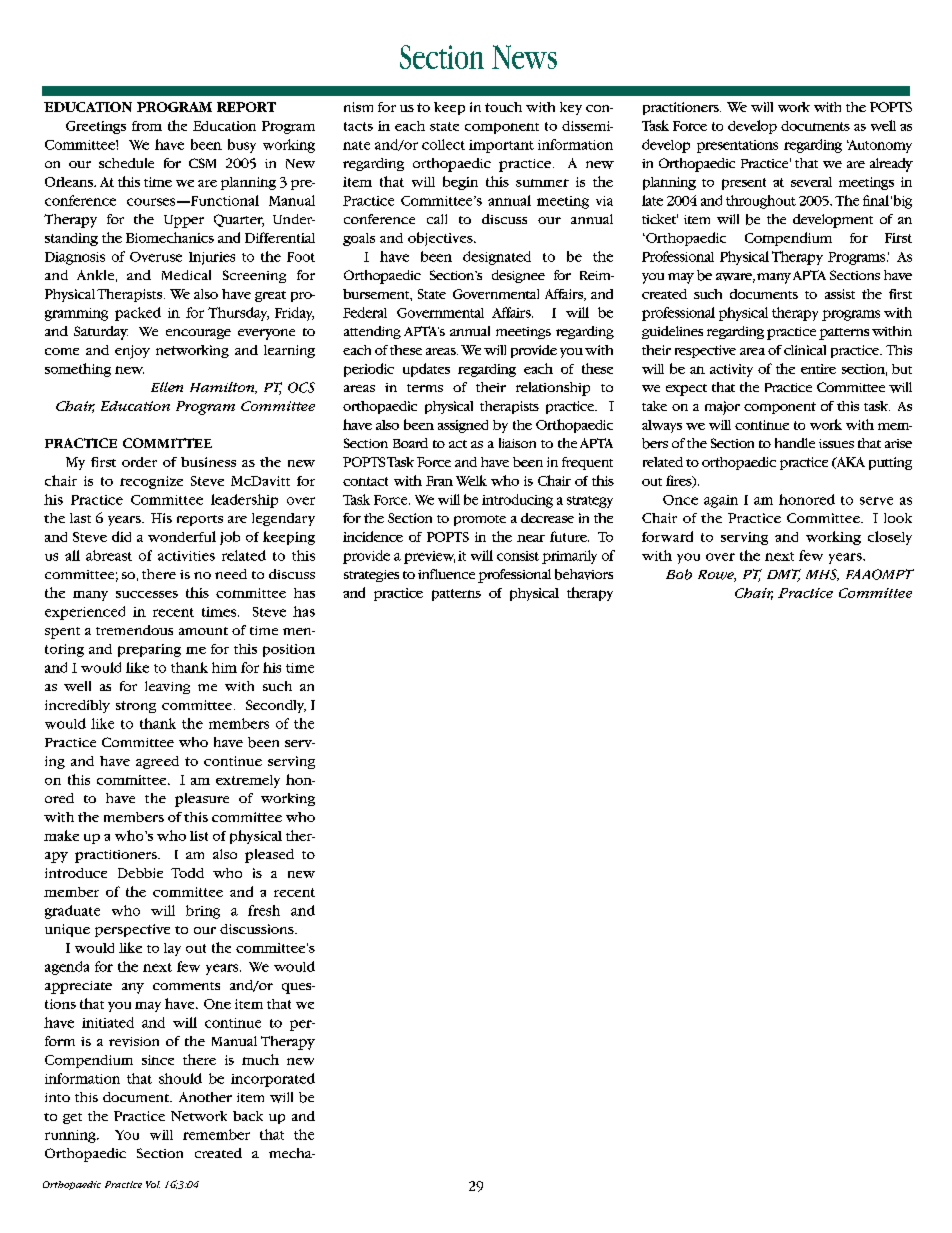 Image resolution: width=952 pixels, height=1233 pixels. I want to click on Vol, so click(153, 1184).
